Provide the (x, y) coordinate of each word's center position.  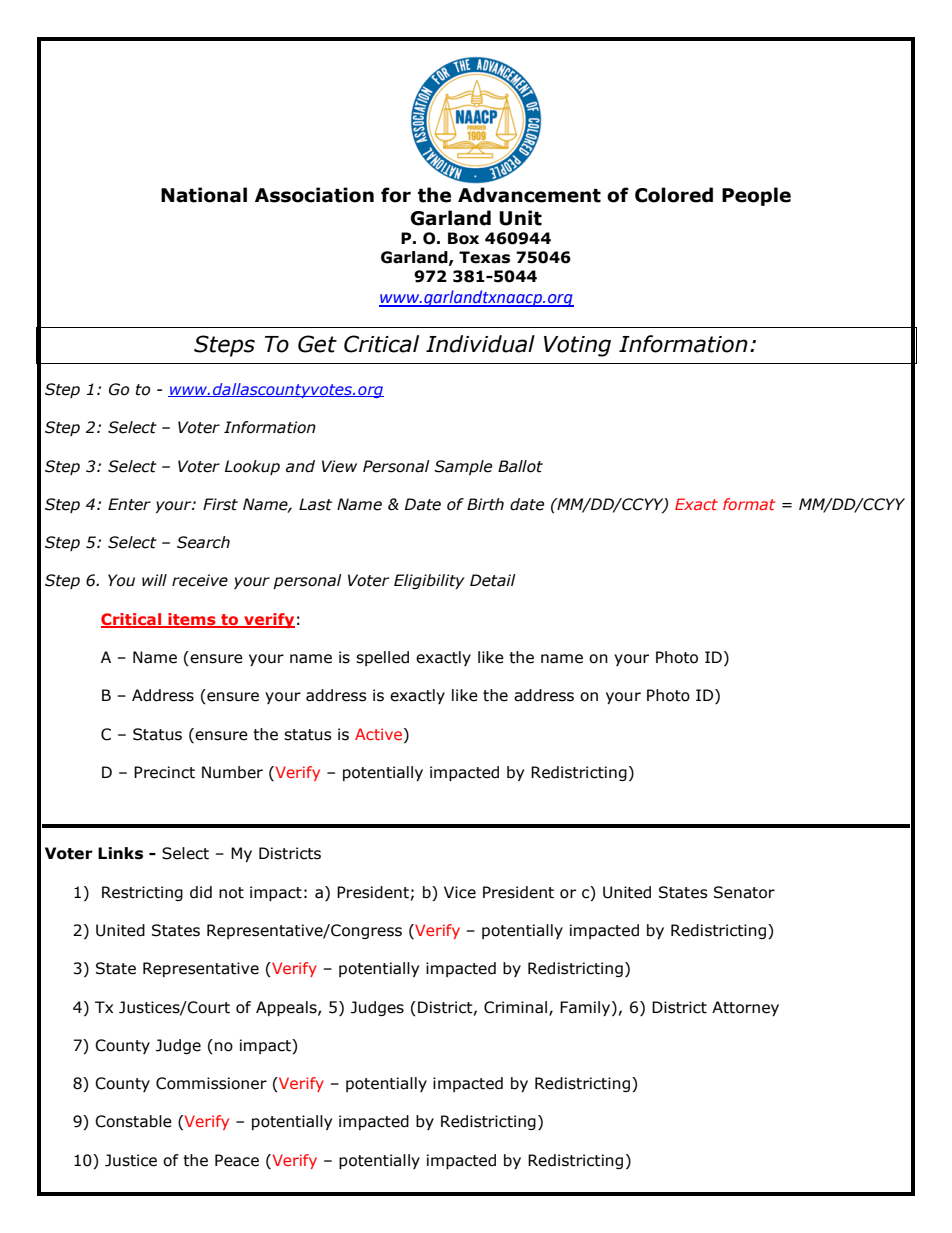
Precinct (164, 772)
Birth (485, 504)
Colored (674, 195)
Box (463, 238)
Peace (237, 1160)
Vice (460, 892)
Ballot (520, 466)
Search (203, 542)
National (204, 195)
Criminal (515, 1007)
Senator (744, 892)
